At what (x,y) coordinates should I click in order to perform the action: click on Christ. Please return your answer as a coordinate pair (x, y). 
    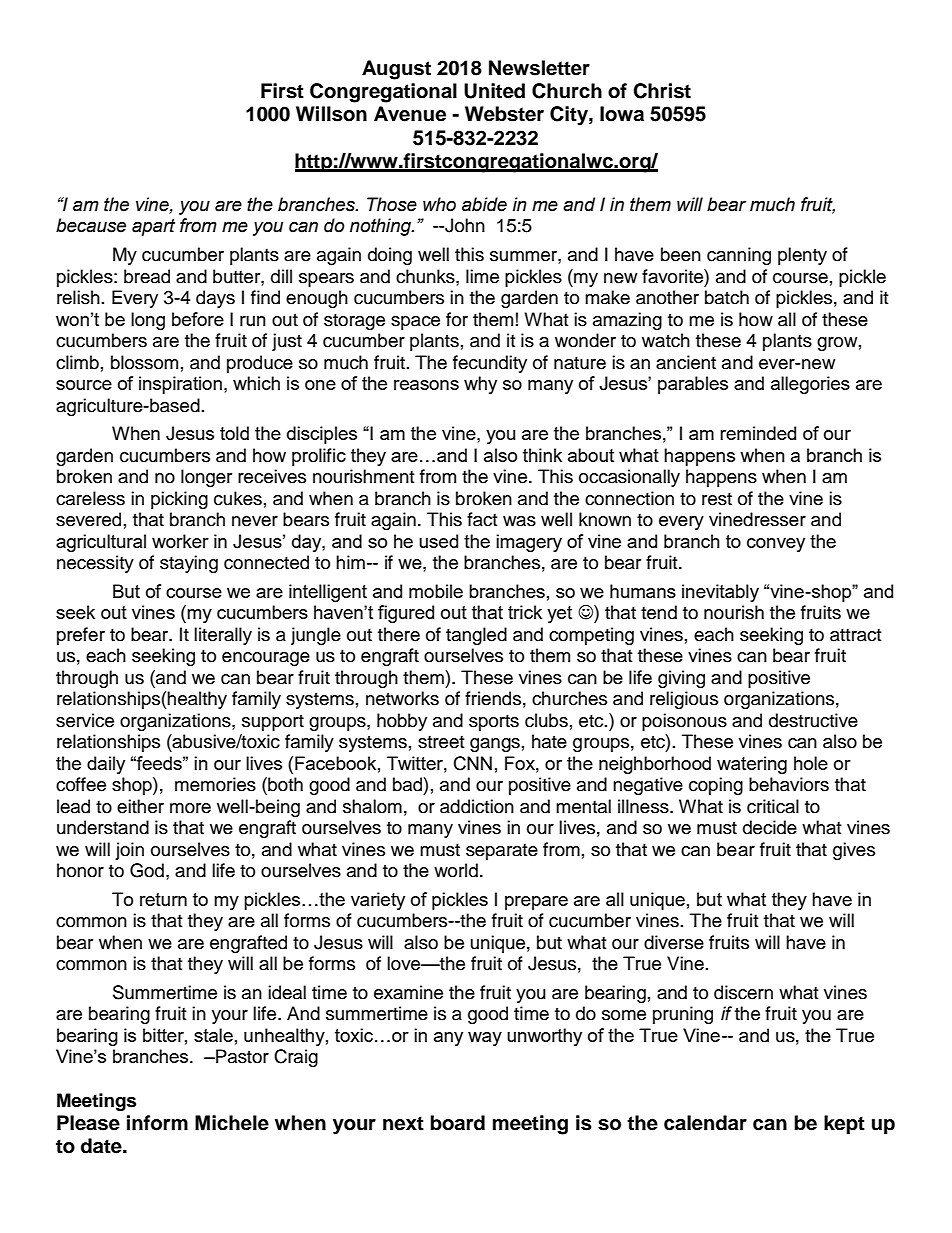
    Looking at the image, I should click on (662, 91).
